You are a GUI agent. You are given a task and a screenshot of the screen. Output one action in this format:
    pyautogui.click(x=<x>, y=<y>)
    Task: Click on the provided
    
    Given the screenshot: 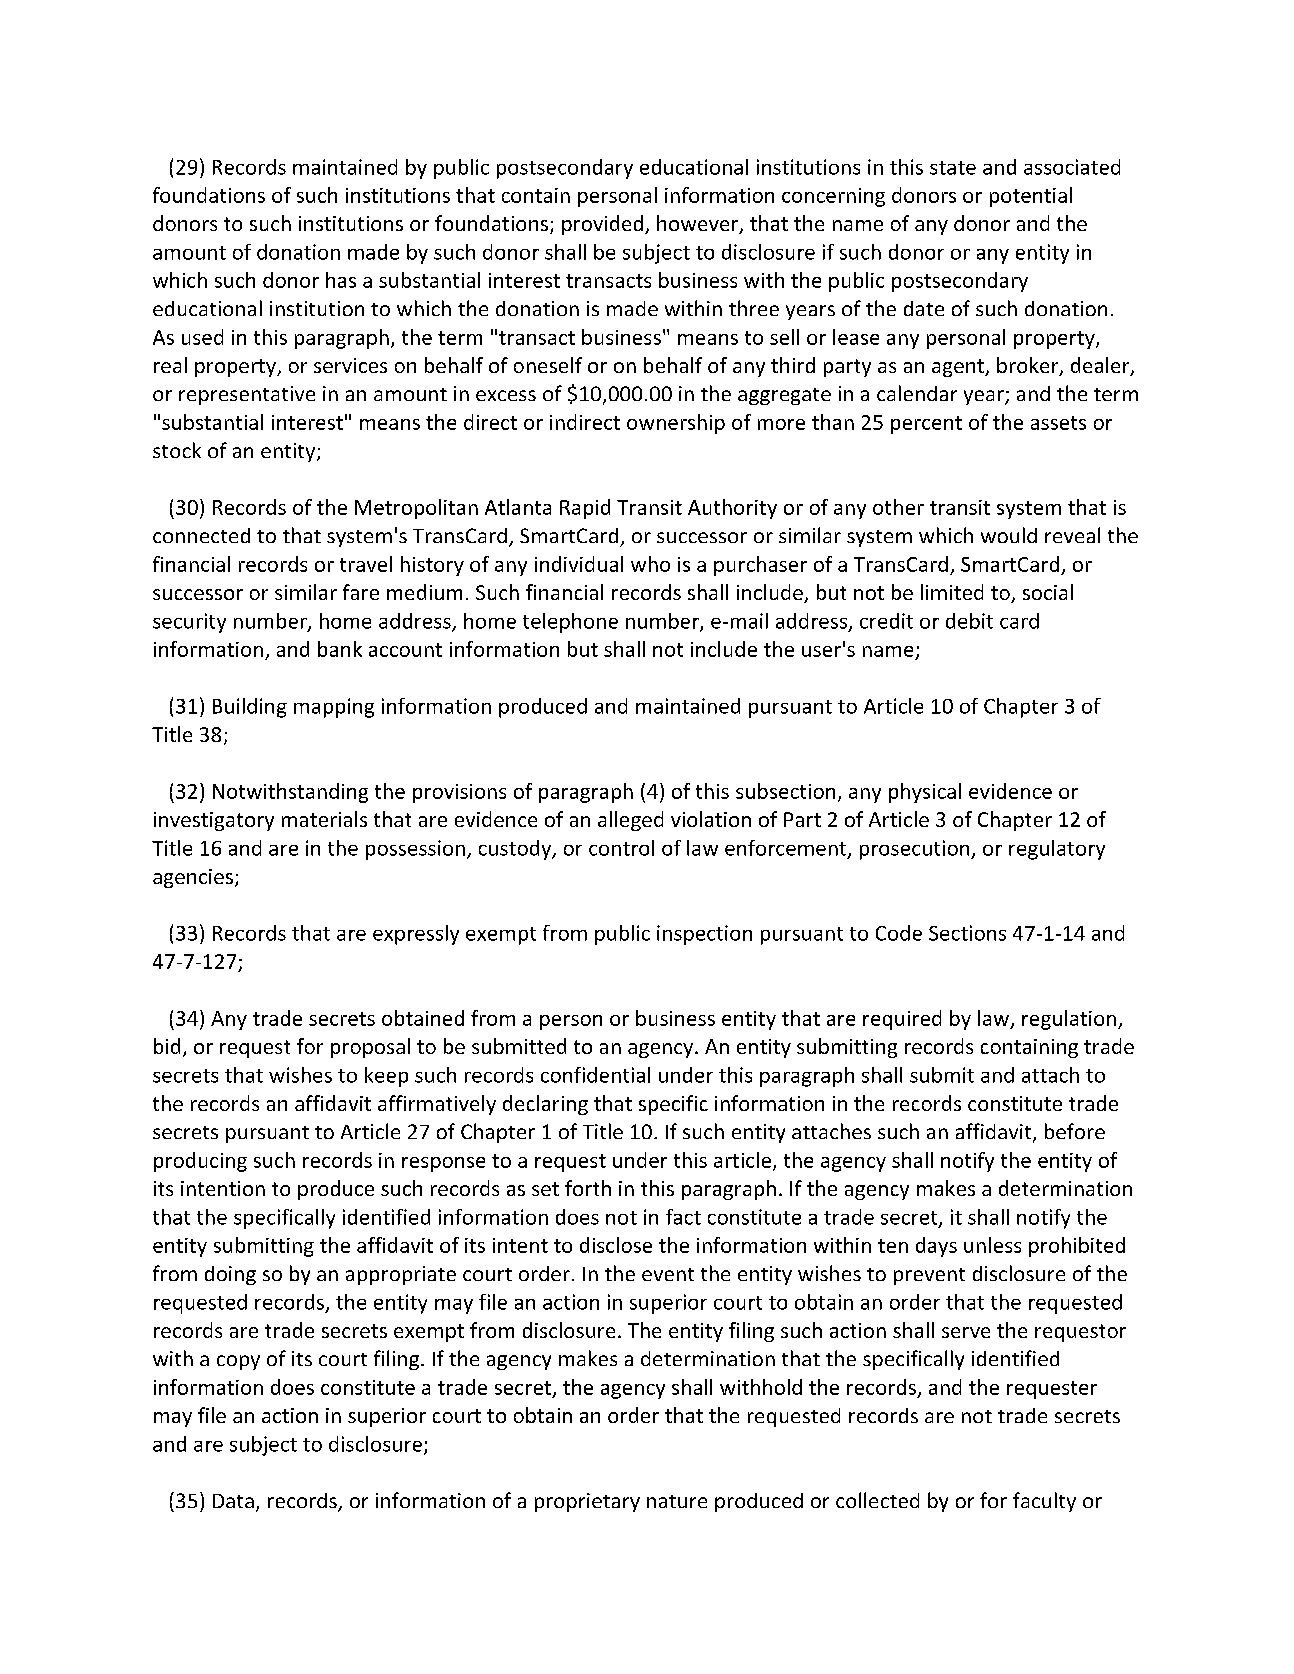 What is the action you would take?
    pyautogui.click(x=604, y=225)
